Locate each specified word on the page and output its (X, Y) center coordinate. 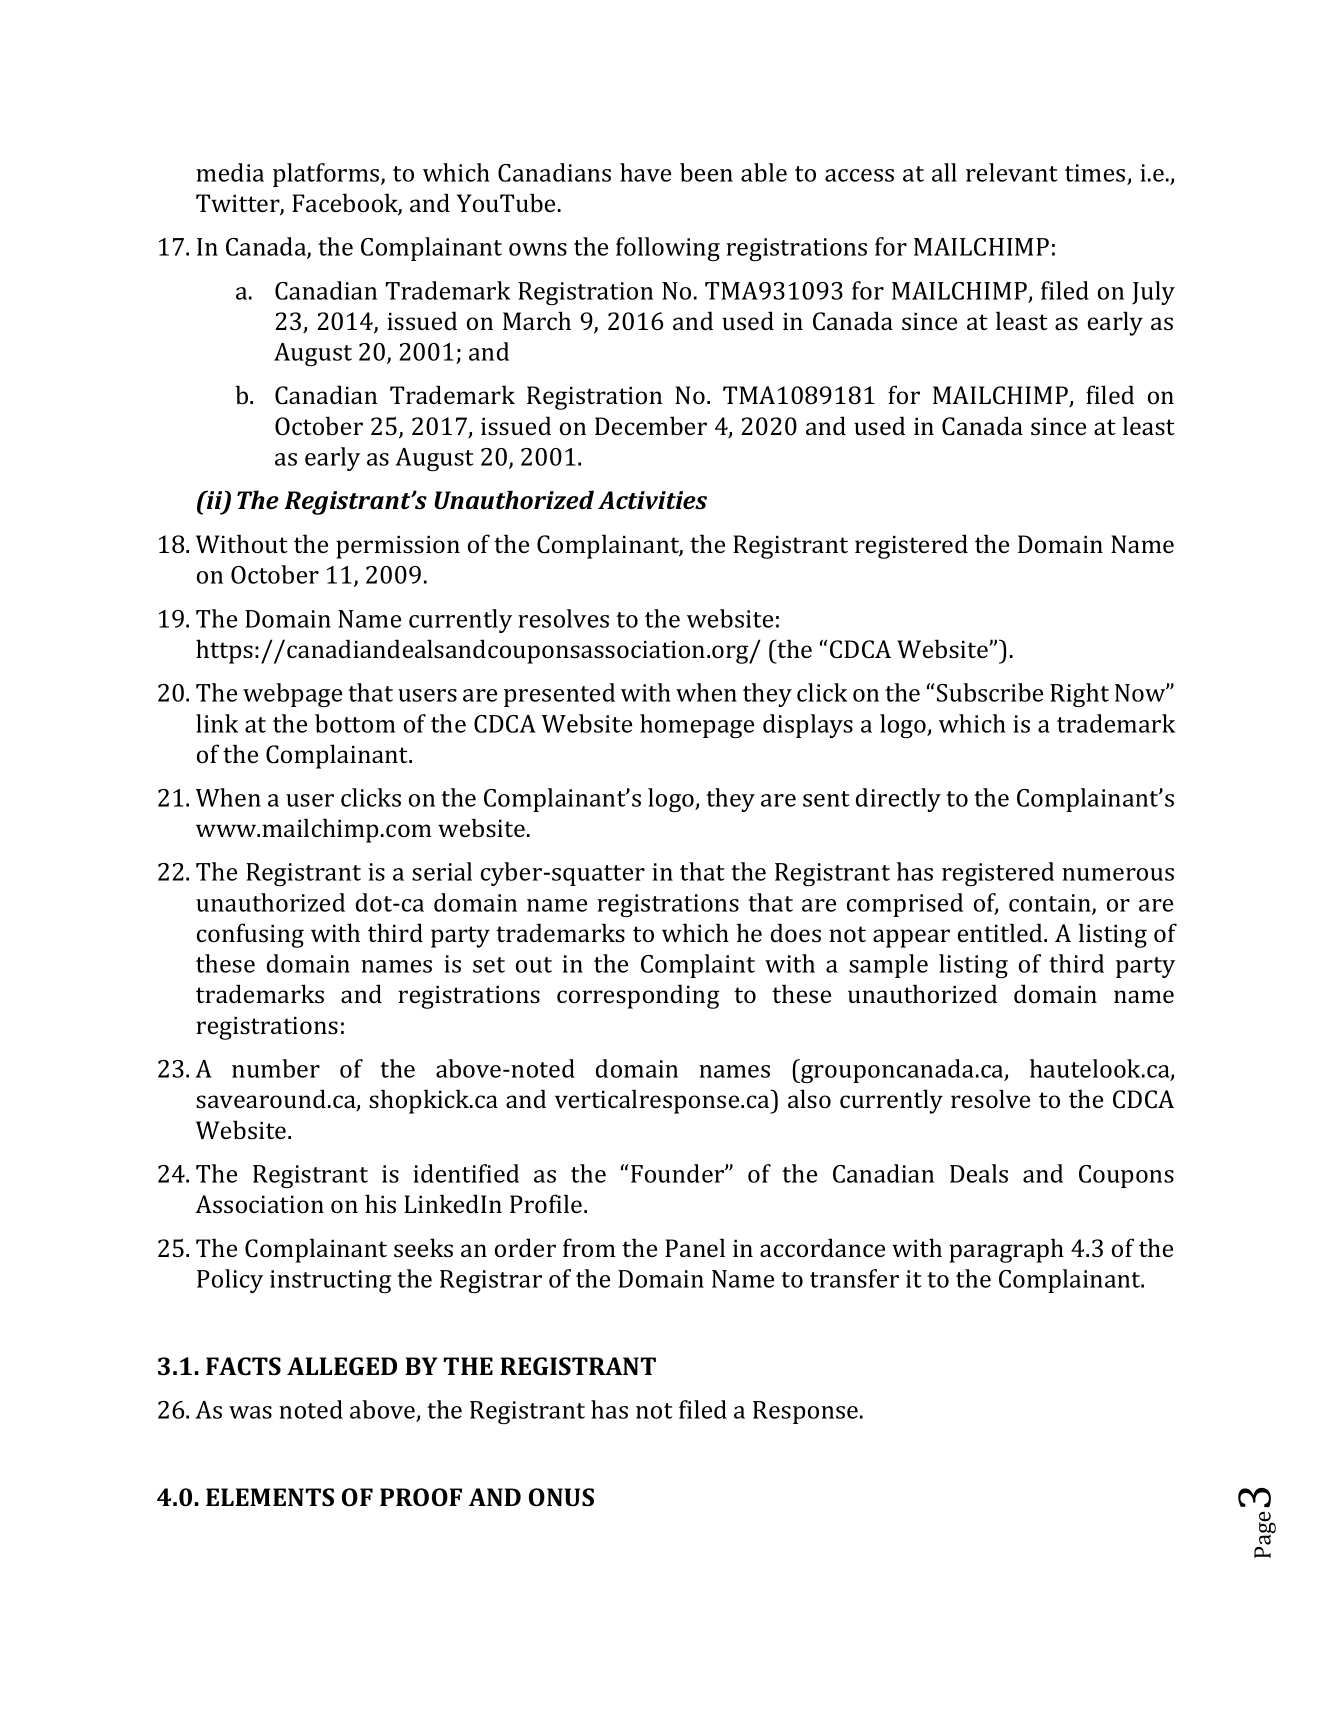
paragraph (1006, 1250)
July (1153, 293)
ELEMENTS (270, 1497)
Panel (695, 1247)
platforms (327, 175)
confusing (250, 935)
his (380, 1203)
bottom (355, 723)
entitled (1001, 932)
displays (808, 726)
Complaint (698, 966)
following (668, 249)
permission (398, 547)
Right (1079, 695)
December (651, 425)
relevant (1011, 172)
